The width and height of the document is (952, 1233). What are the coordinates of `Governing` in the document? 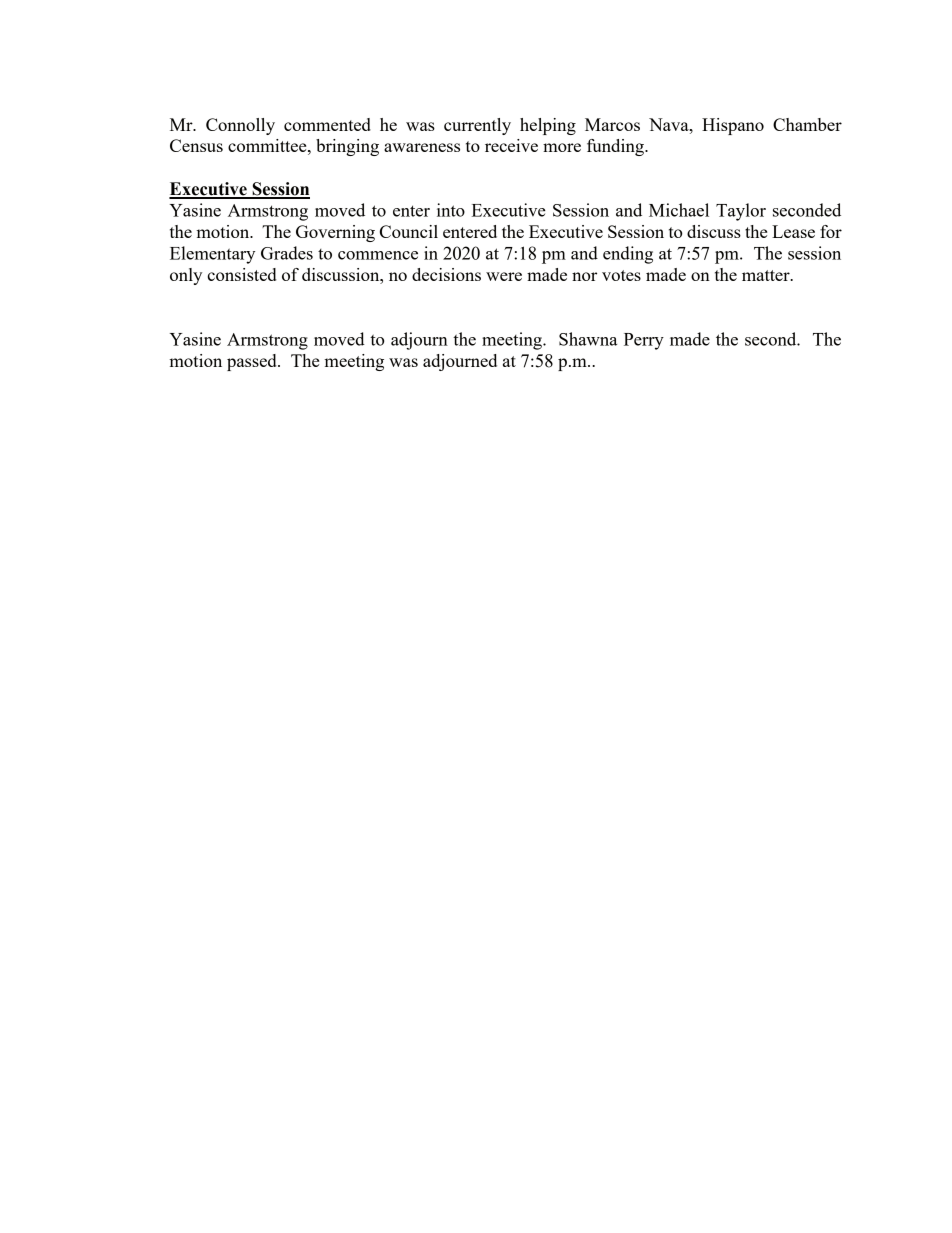 It's located at (335, 233).
